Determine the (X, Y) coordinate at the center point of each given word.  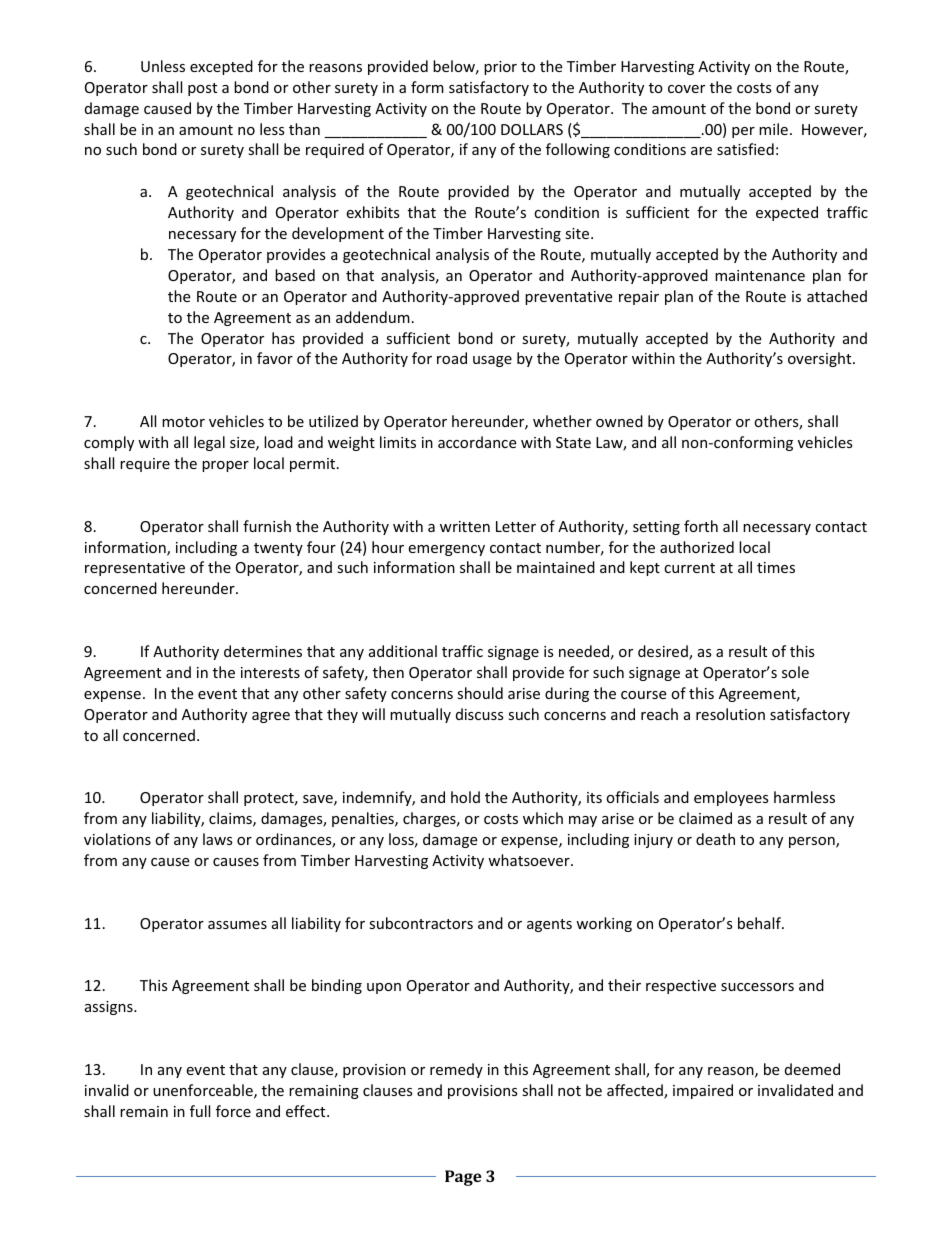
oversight (821, 359)
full (200, 1111)
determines (263, 651)
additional (403, 651)
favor (275, 358)
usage (492, 361)
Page (463, 1178)
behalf (760, 923)
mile (773, 129)
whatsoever (530, 860)
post (202, 89)
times (776, 567)
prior (500, 68)
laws (218, 839)
